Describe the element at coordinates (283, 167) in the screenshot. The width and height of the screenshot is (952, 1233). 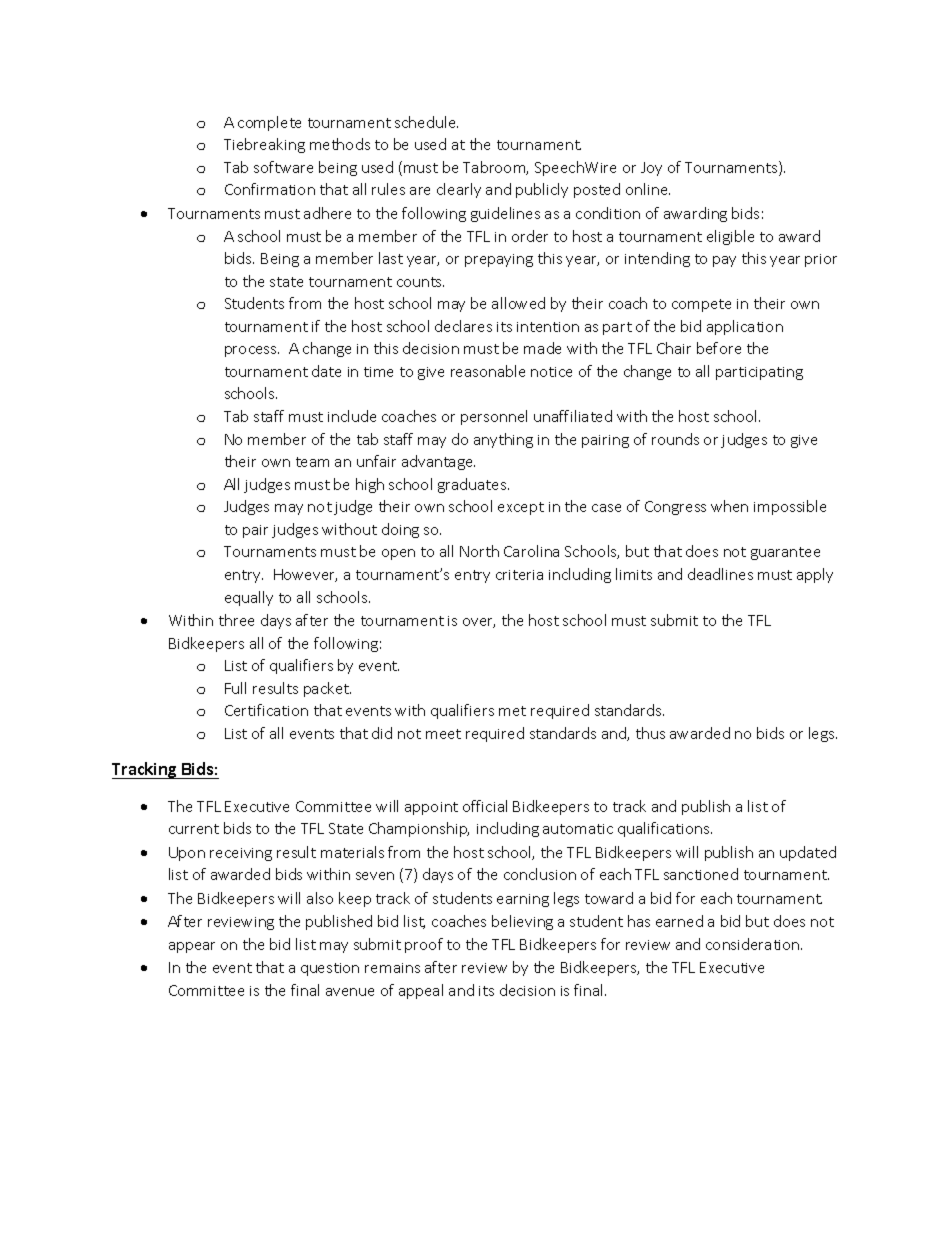
I see `software` at that location.
